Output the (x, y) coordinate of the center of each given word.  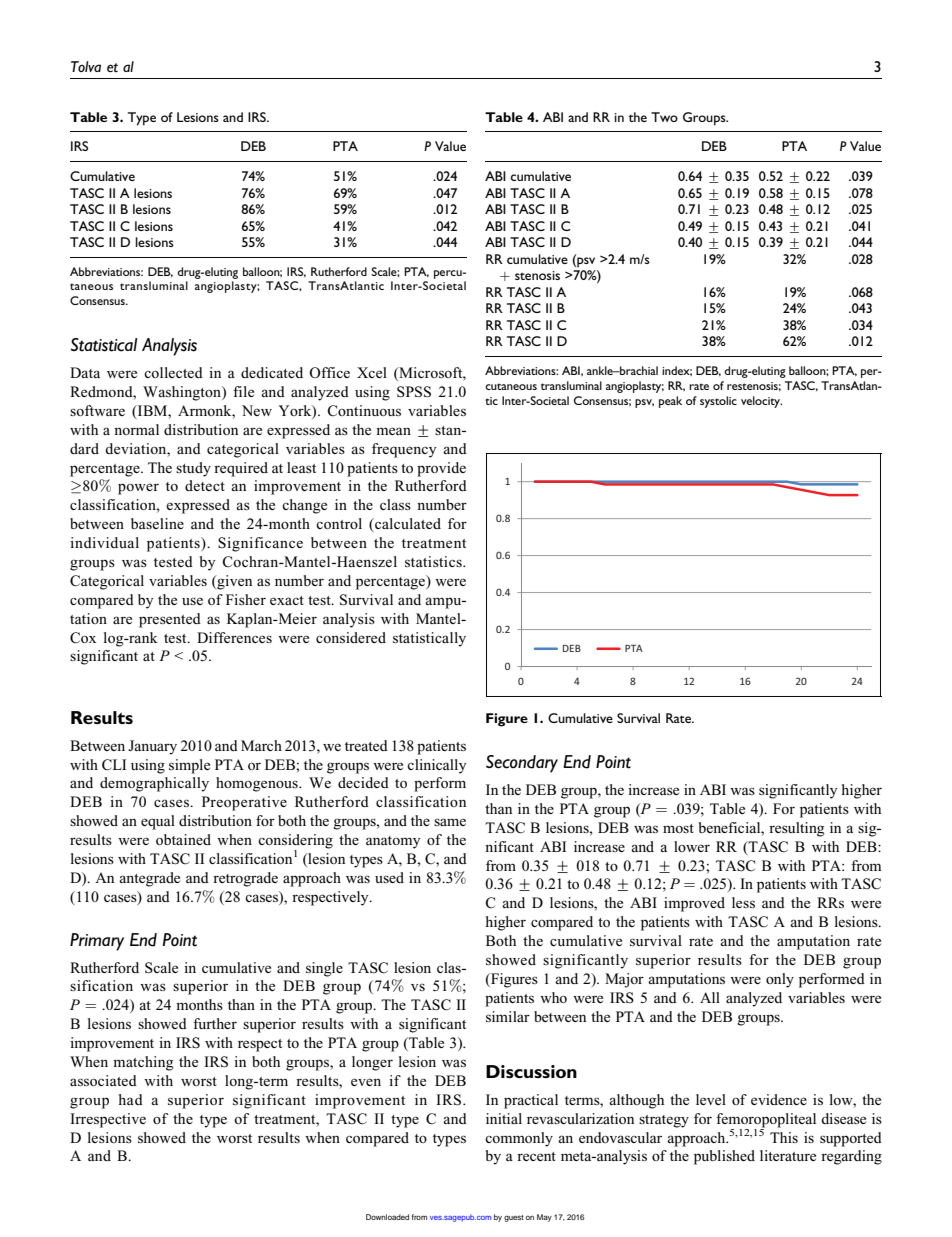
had (131, 1099)
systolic (718, 402)
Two (664, 117)
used (389, 877)
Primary (97, 942)
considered (351, 637)
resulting (796, 829)
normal (136, 429)
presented (170, 620)
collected (173, 372)
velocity (761, 402)
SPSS (414, 392)
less (743, 902)
